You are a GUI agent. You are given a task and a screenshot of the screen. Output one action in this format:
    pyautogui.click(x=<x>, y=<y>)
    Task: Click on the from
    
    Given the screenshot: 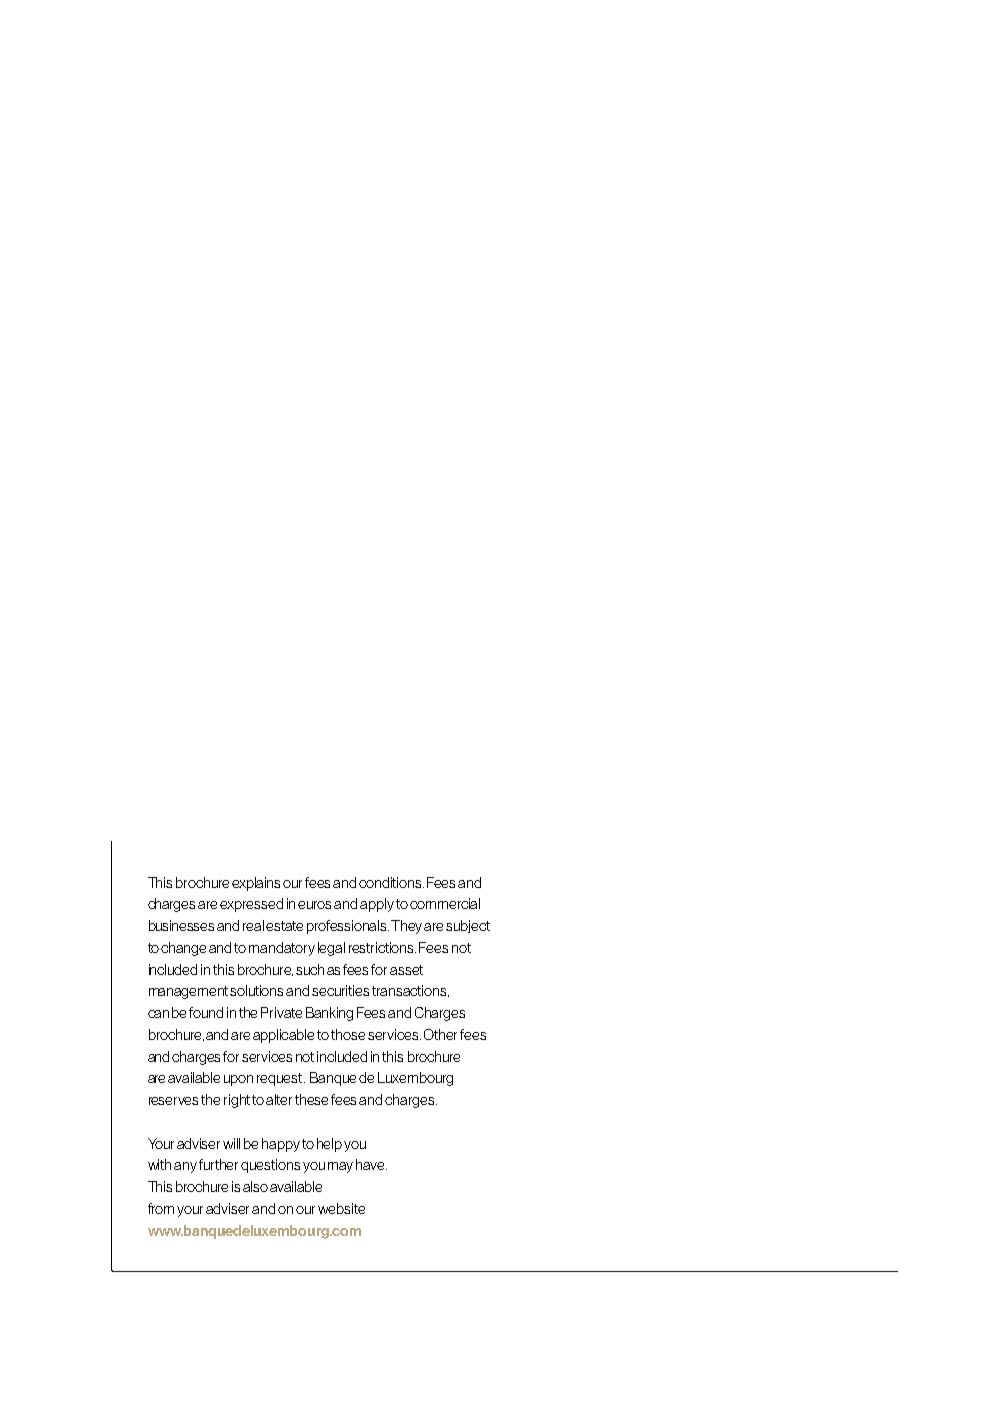 What is the action you would take?
    pyautogui.click(x=161, y=1208)
